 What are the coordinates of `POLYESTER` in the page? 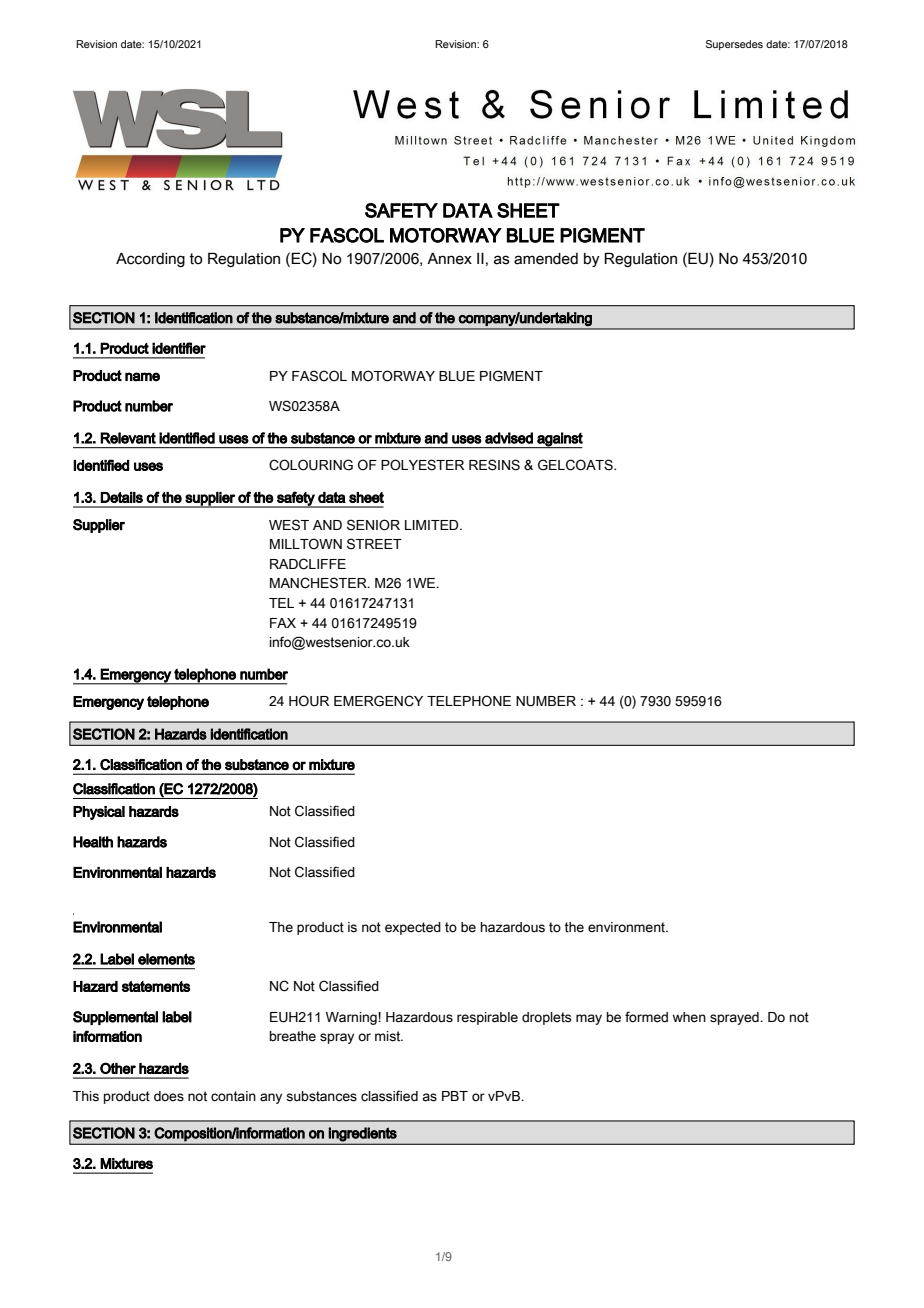 It's located at (422, 465).
